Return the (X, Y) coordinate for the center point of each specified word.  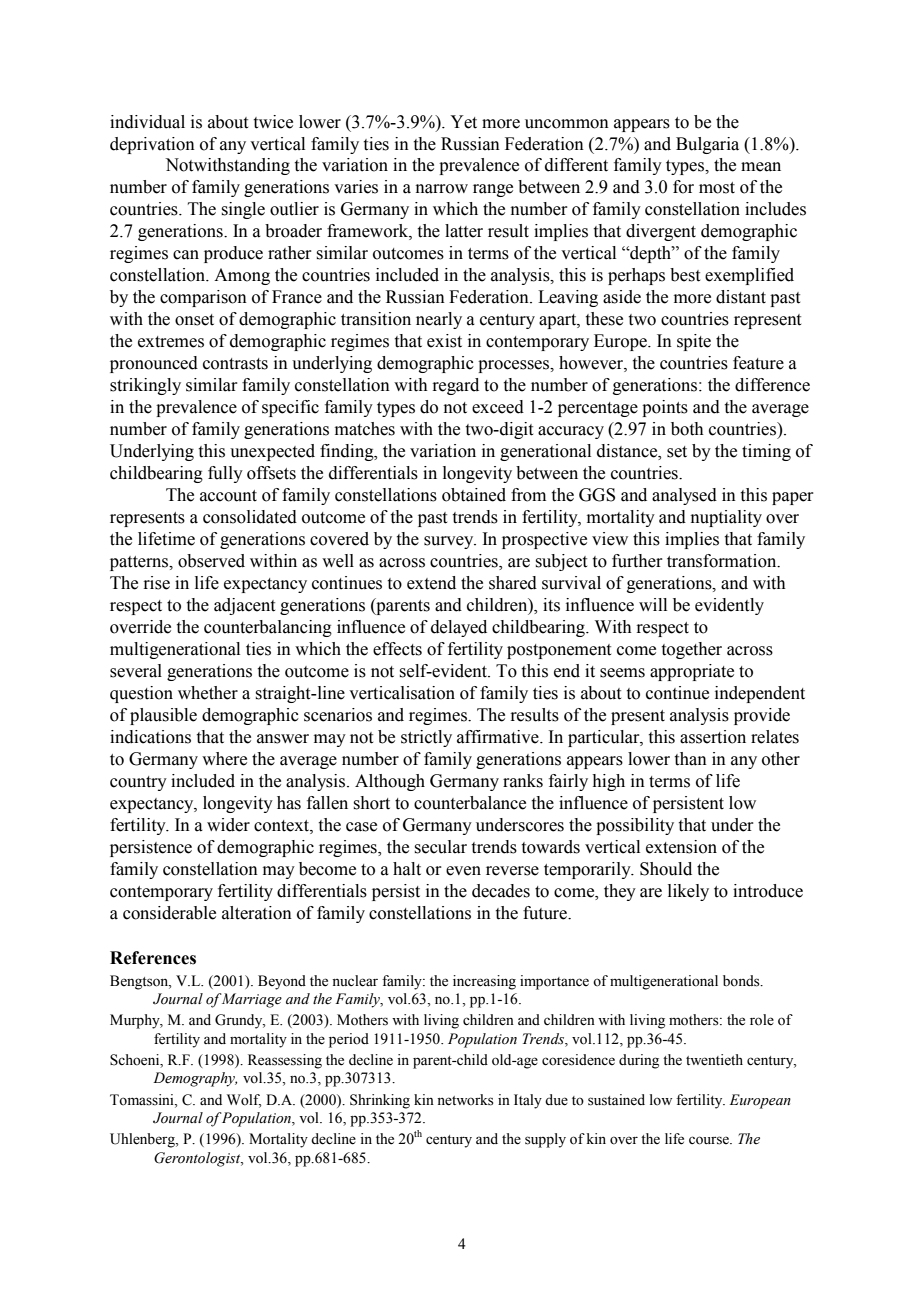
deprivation (152, 145)
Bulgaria (707, 145)
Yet (463, 122)
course (710, 1140)
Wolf (244, 1100)
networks (465, 1100)
